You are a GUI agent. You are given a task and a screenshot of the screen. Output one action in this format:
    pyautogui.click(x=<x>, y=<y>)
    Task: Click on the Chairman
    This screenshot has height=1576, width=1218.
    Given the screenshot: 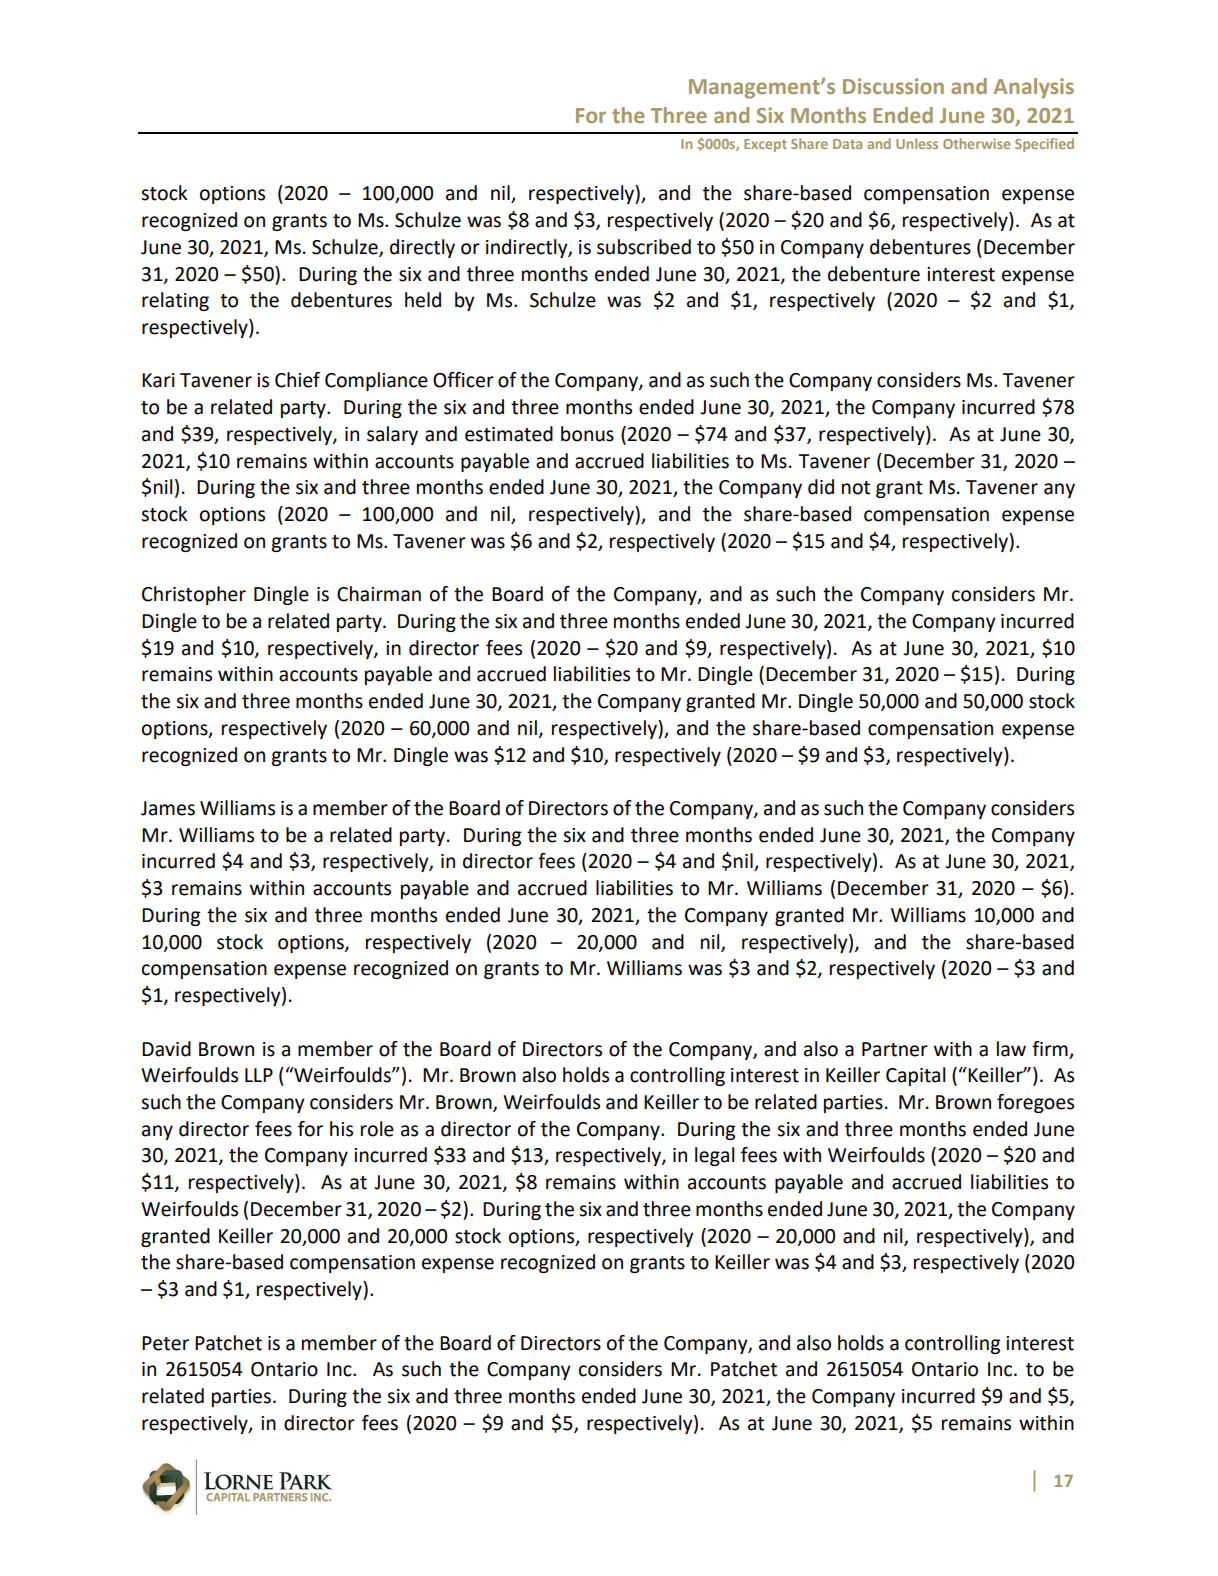 What is the action you would take?
    pyautogui.click(x=379, y=594)
